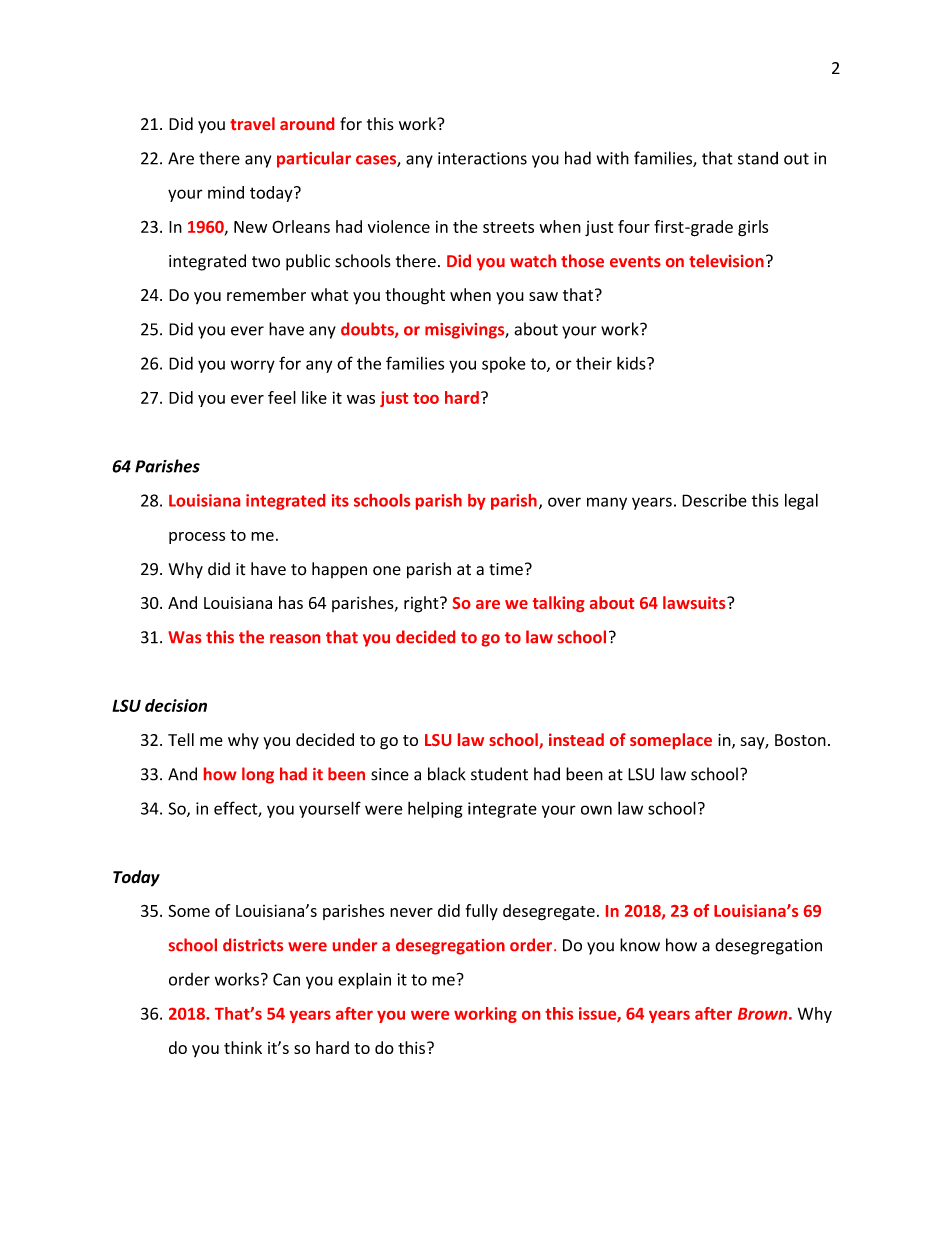 This document has width=952, height=1233. Describe the element at coordinates (640, 945) in the document. I see `know` at that location.
